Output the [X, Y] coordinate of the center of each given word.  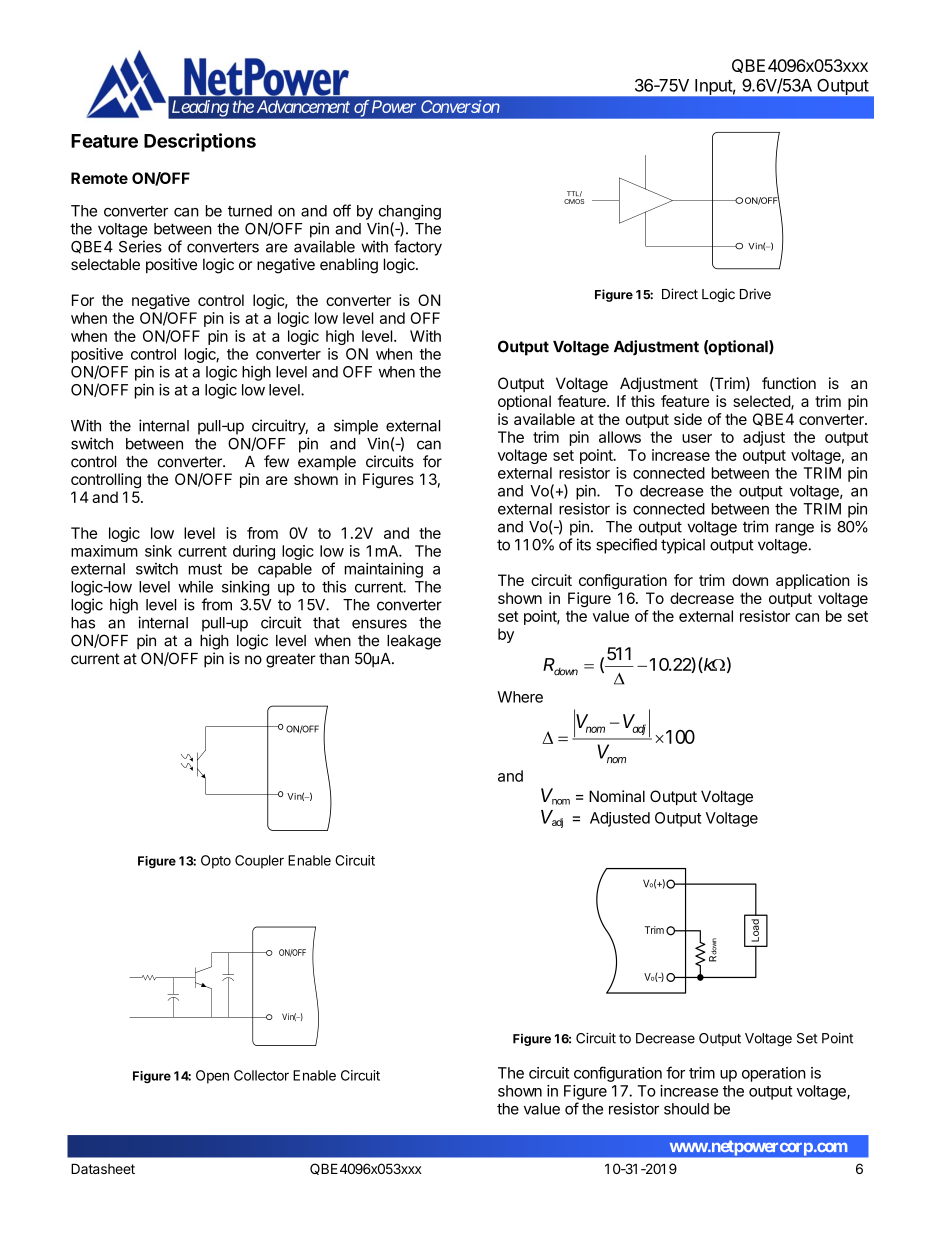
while [195, 587]
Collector [261, 1075]
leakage [414, 642]
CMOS [574, 201]
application [813, 581]
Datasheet [103, 1169]
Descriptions [200, 142]
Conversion [460, 106]
